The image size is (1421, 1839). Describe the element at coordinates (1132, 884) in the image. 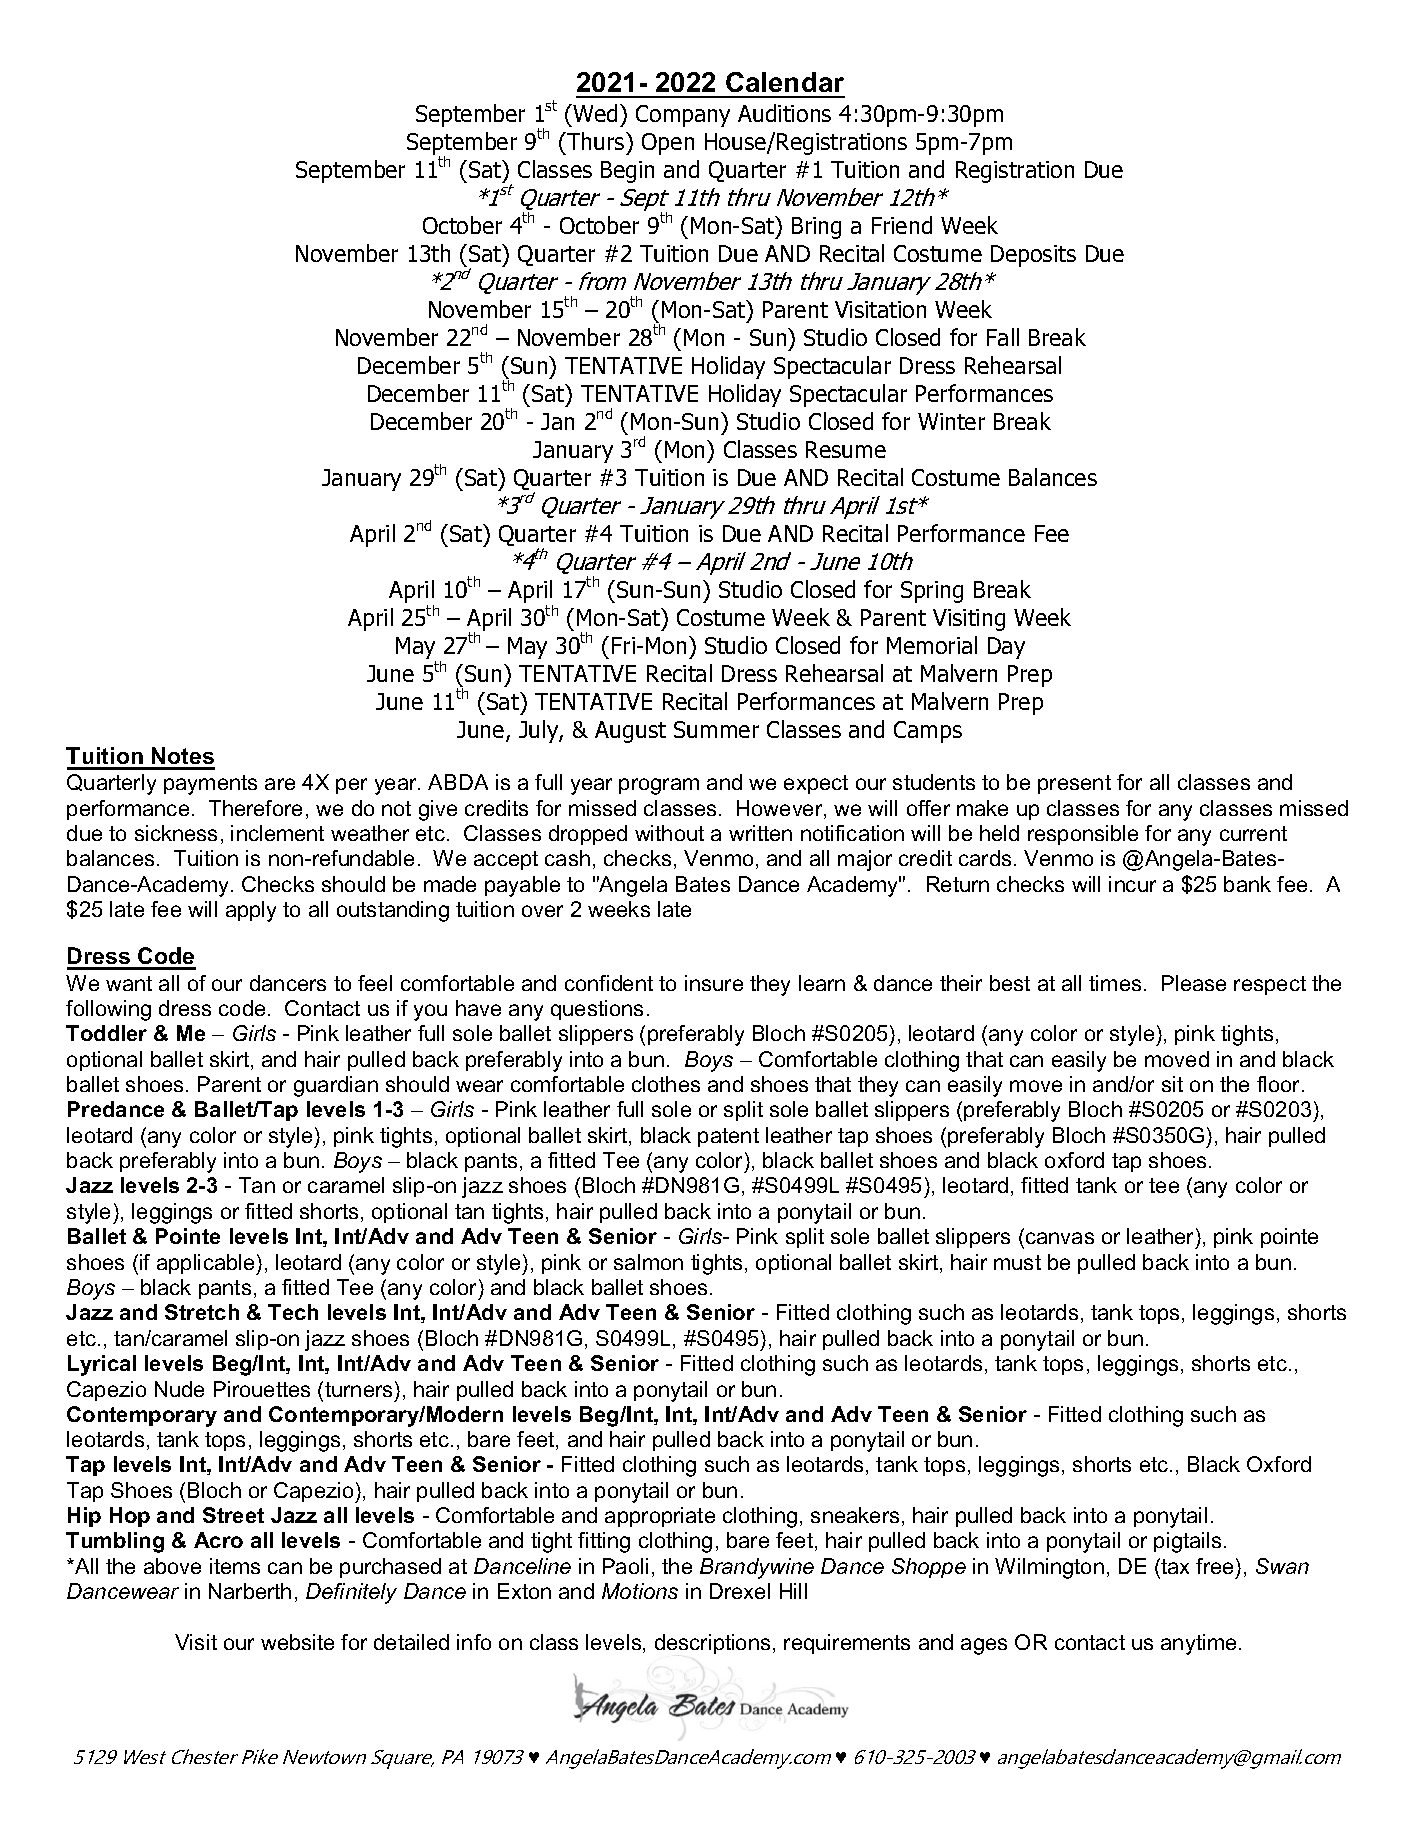

I see `incur` at that location.
